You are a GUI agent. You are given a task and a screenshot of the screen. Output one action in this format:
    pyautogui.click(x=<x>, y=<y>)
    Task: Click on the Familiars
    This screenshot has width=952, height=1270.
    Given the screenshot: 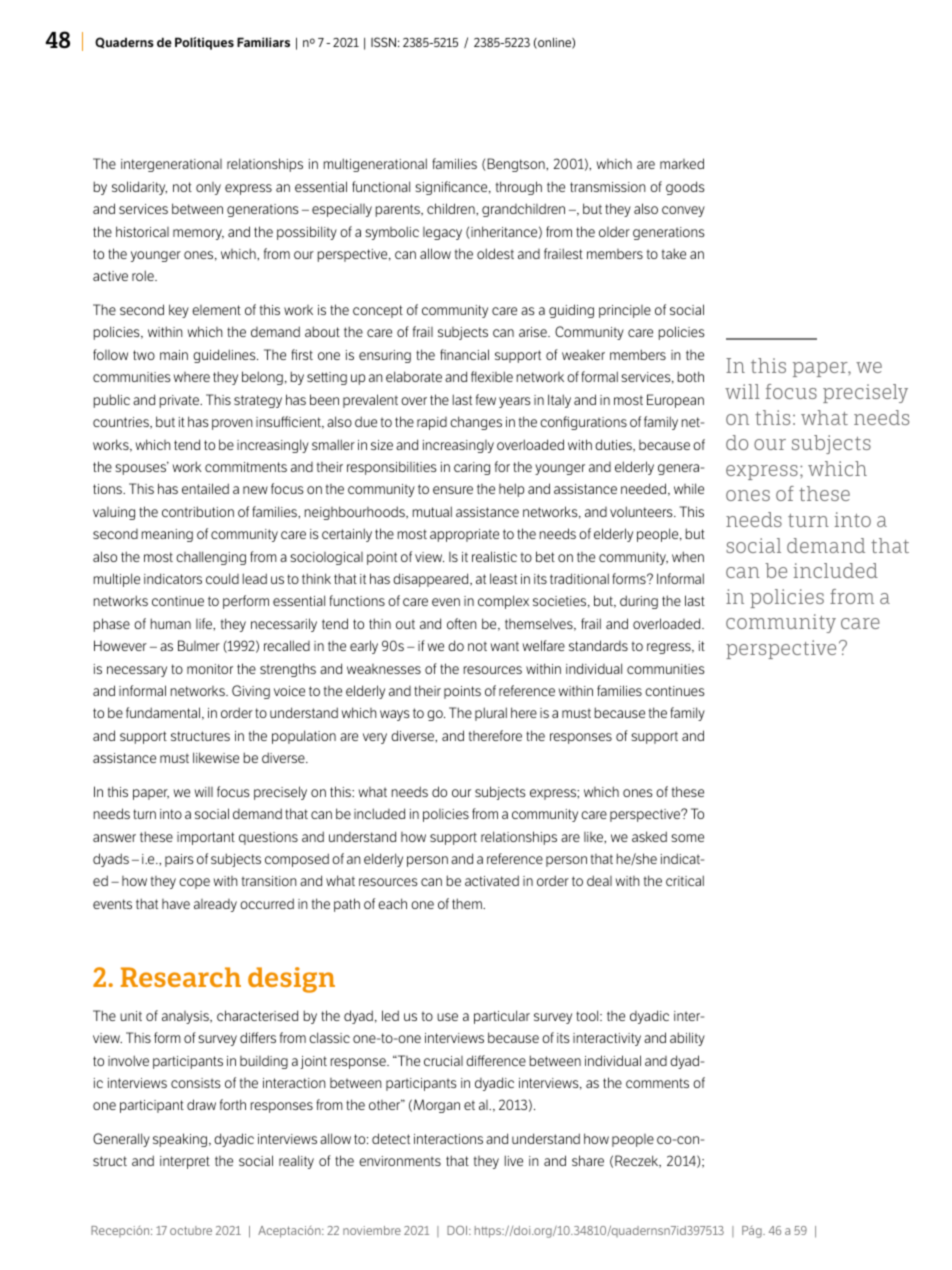 What is the action you would take?
    pyautogui.click(x=263, y=42)
